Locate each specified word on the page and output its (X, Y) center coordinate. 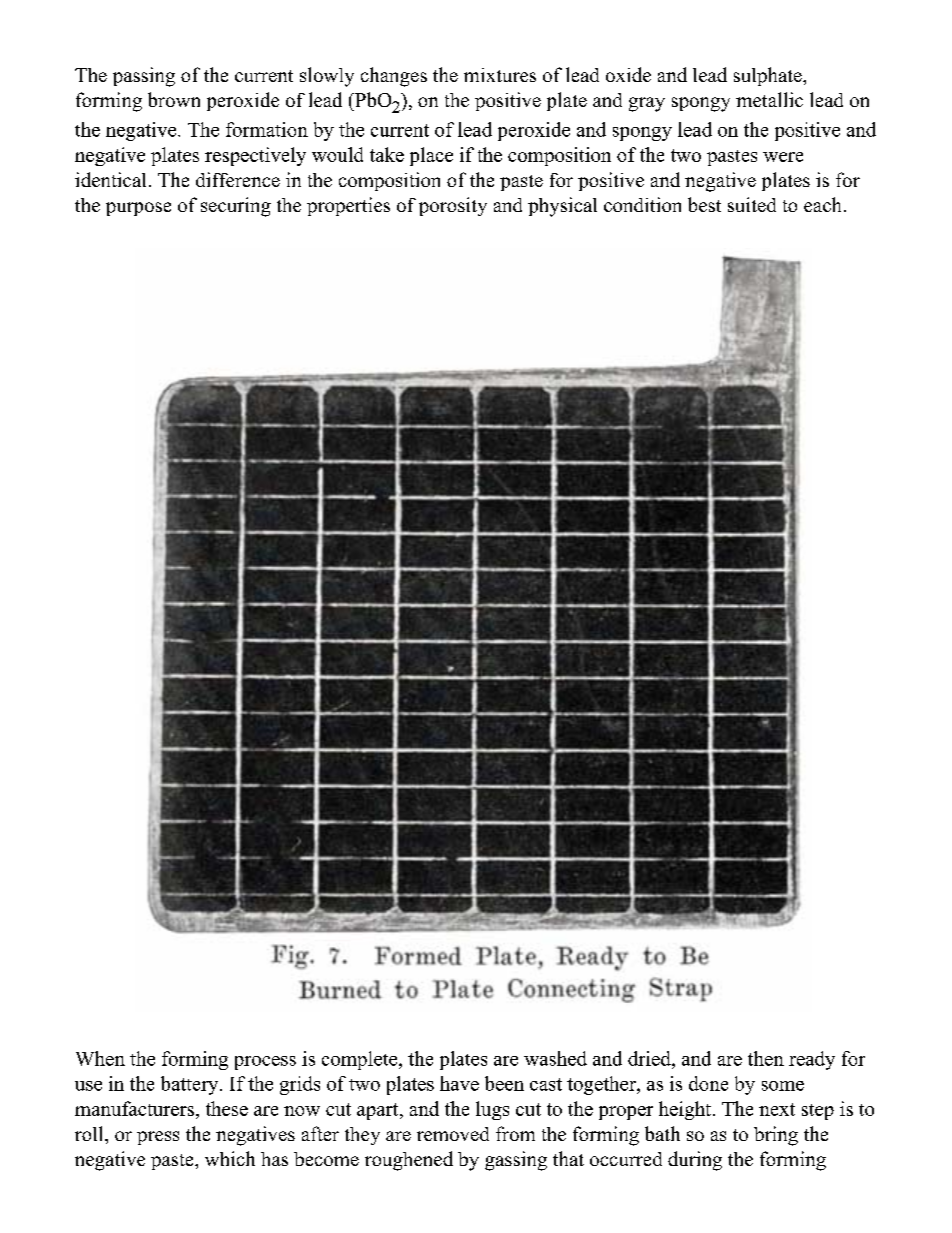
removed (453, 1134)
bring (776, 1136)
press (158, 1138)
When (100, 1058)
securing (236, 207)
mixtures (500, 75)
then (766, 1058)
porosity (453, 206)
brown (174, 99)
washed (555, 1058)
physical (562, 207)
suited (752, 204)
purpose (138, 209)
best (704, 204)
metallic (769, 99)
